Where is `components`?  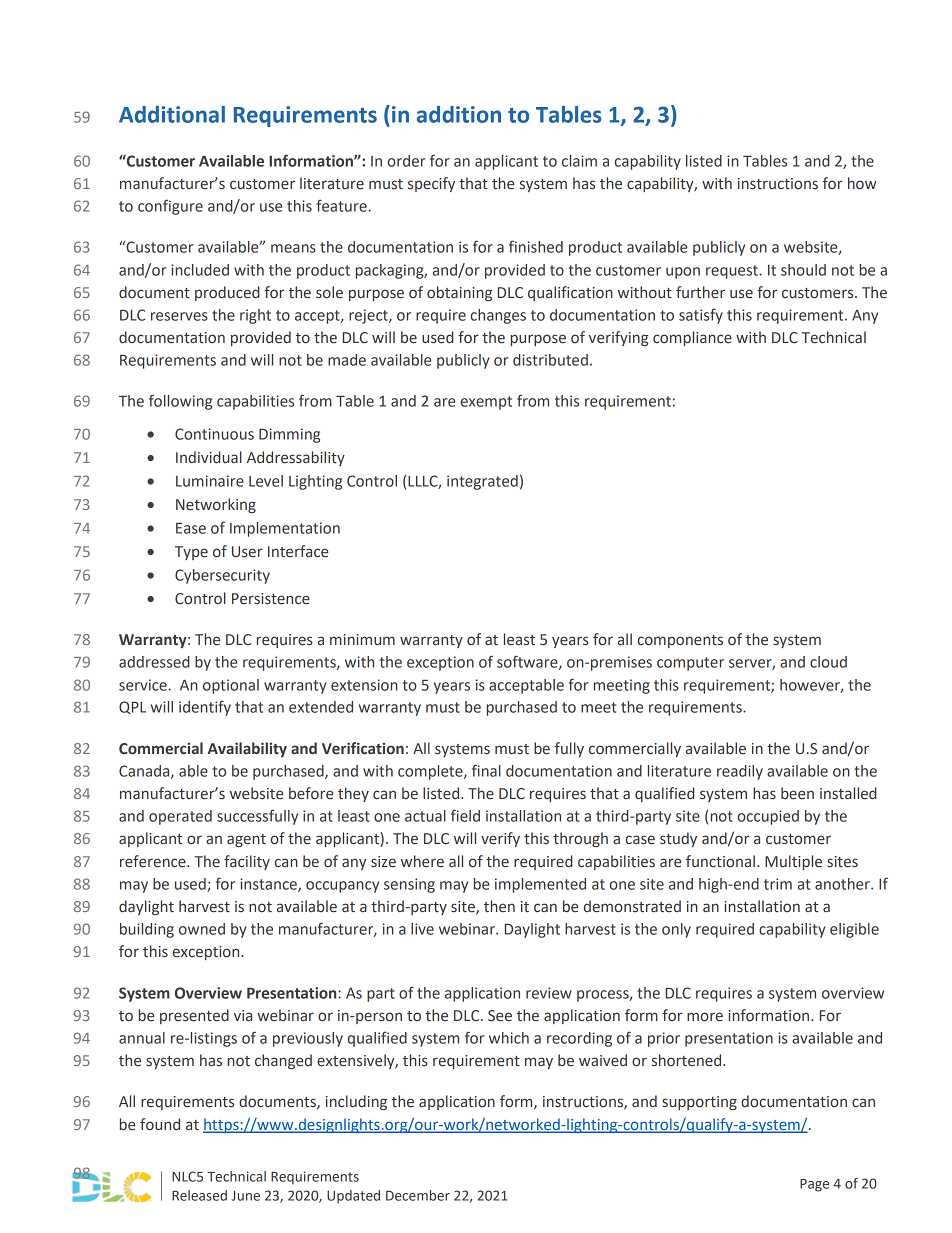
components is located at coordinates (680, 641).
